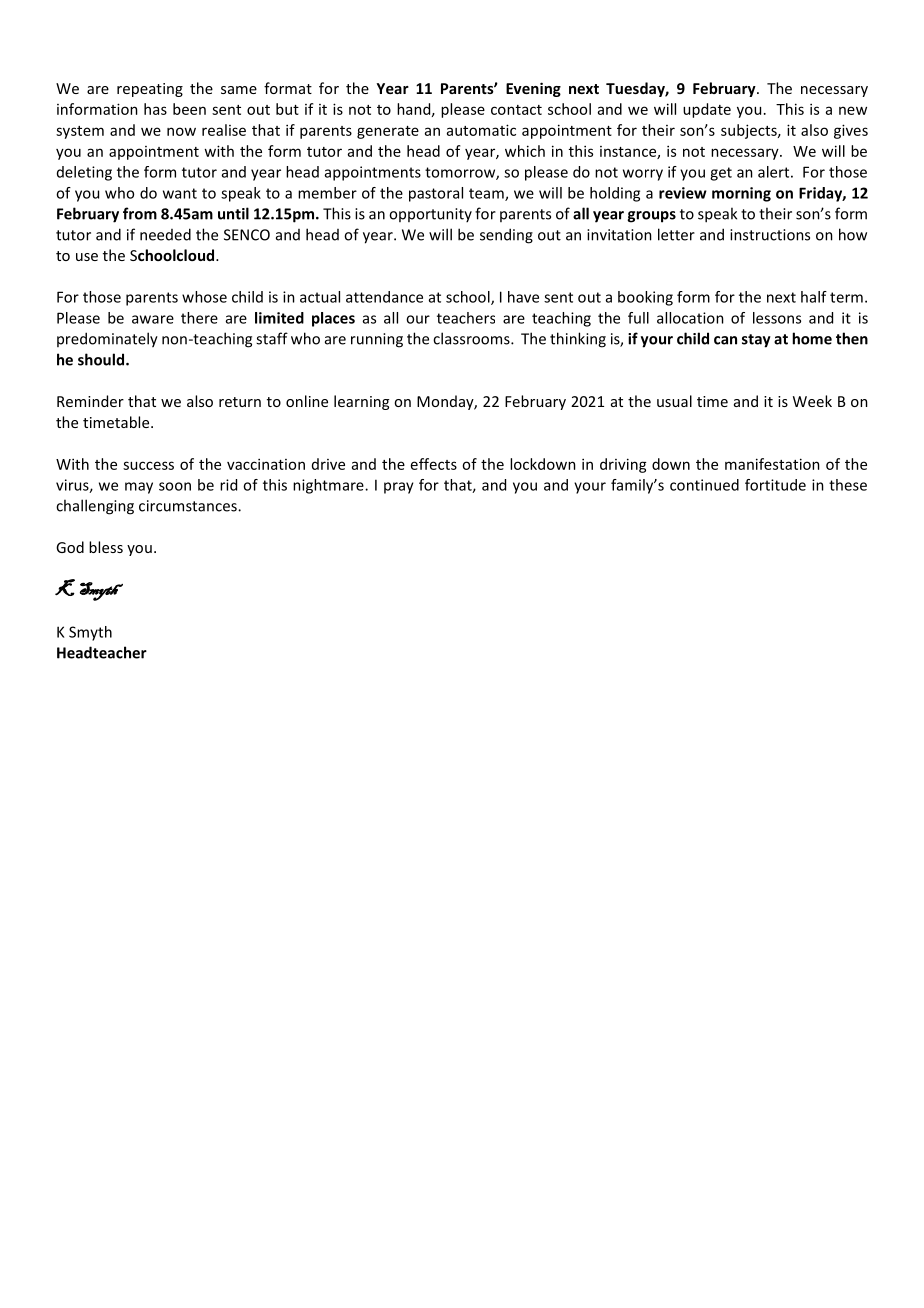  Describe the element at coordinates (741, 194) in the document. I see `morning` at that location.
